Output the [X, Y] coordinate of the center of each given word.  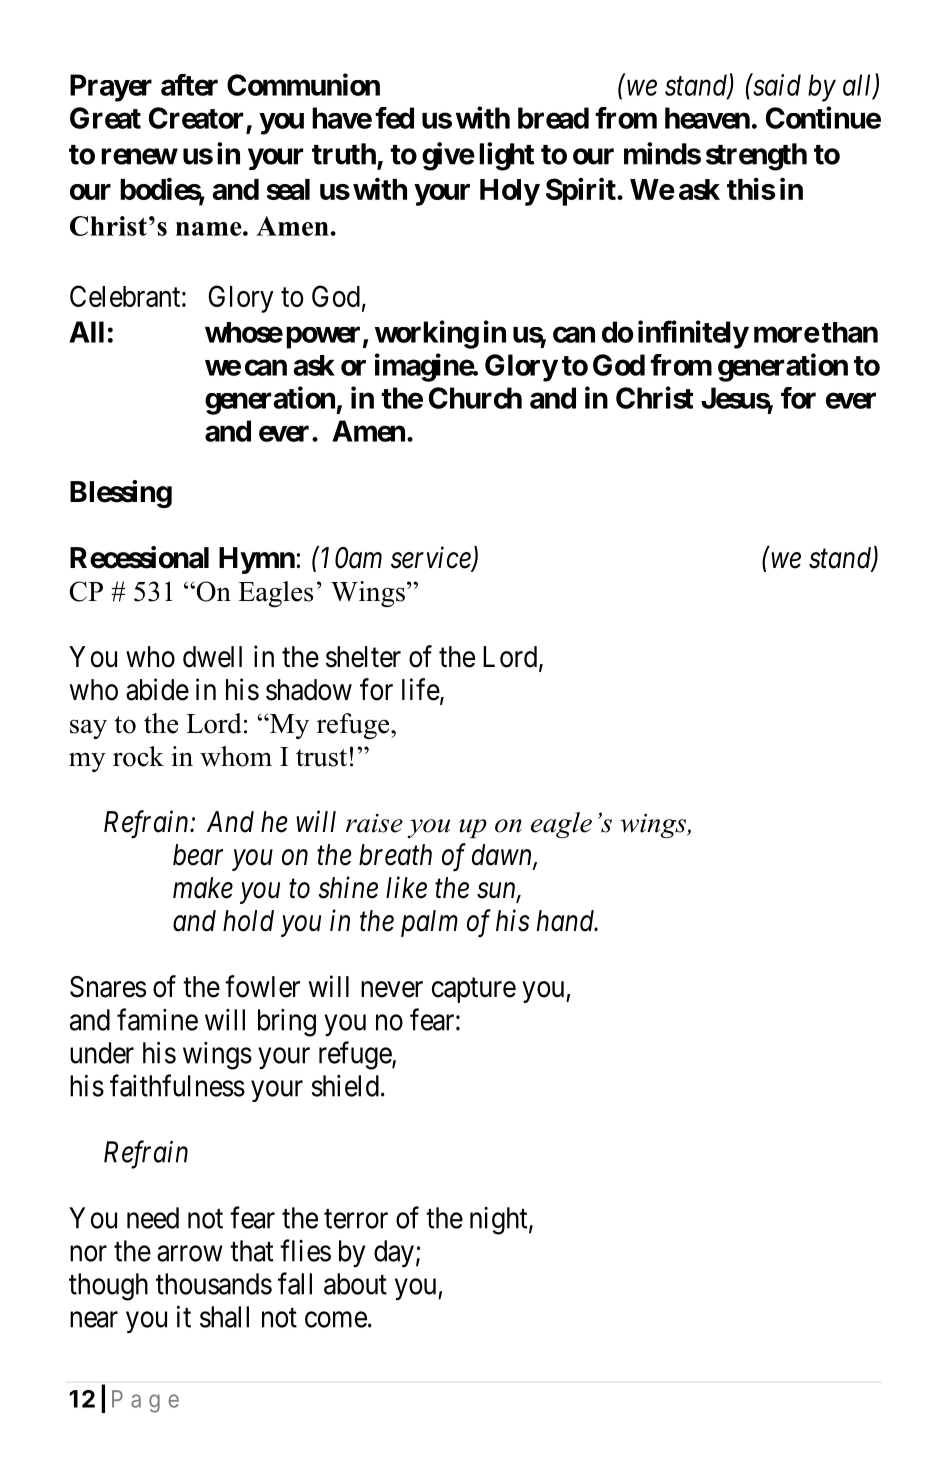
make [203, 888]
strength [756, 157]
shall [224, 1317]
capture [474, 990]
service [432, 559]
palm [429, 923]
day [394, 1253]
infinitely [693, 334]
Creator [198, 119]
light [506, 156]
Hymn [257, 560]
